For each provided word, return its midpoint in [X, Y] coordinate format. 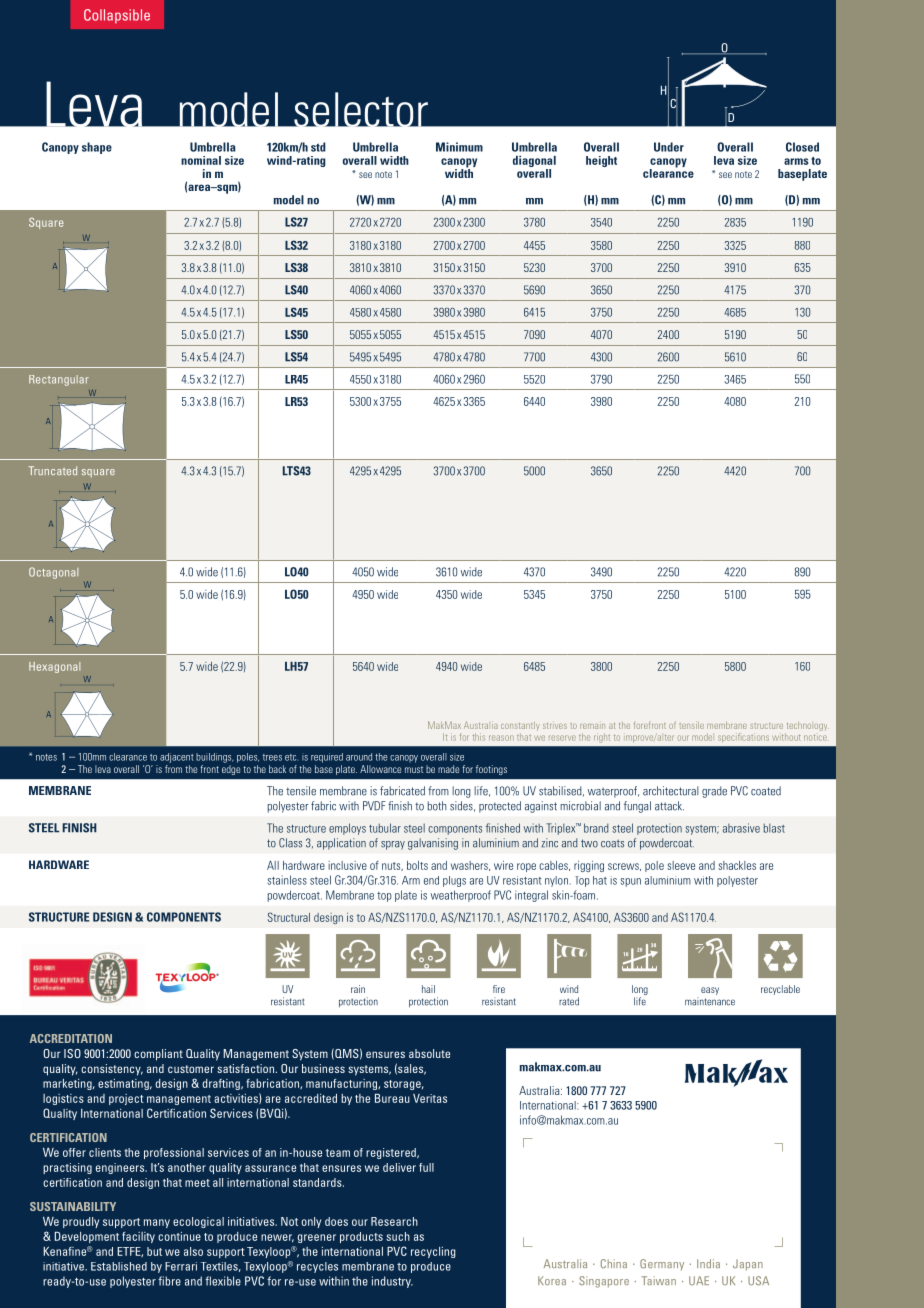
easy [710, 991]
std [318, 147]
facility [138, 1237]
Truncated [52, 470]
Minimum [459, 147]
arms [796, 161]
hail [428, 989]
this [479, 737]
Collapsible [117, 16]
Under [669, 147]
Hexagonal [54, 667]
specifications [743, 738]
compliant [158, 1055]
